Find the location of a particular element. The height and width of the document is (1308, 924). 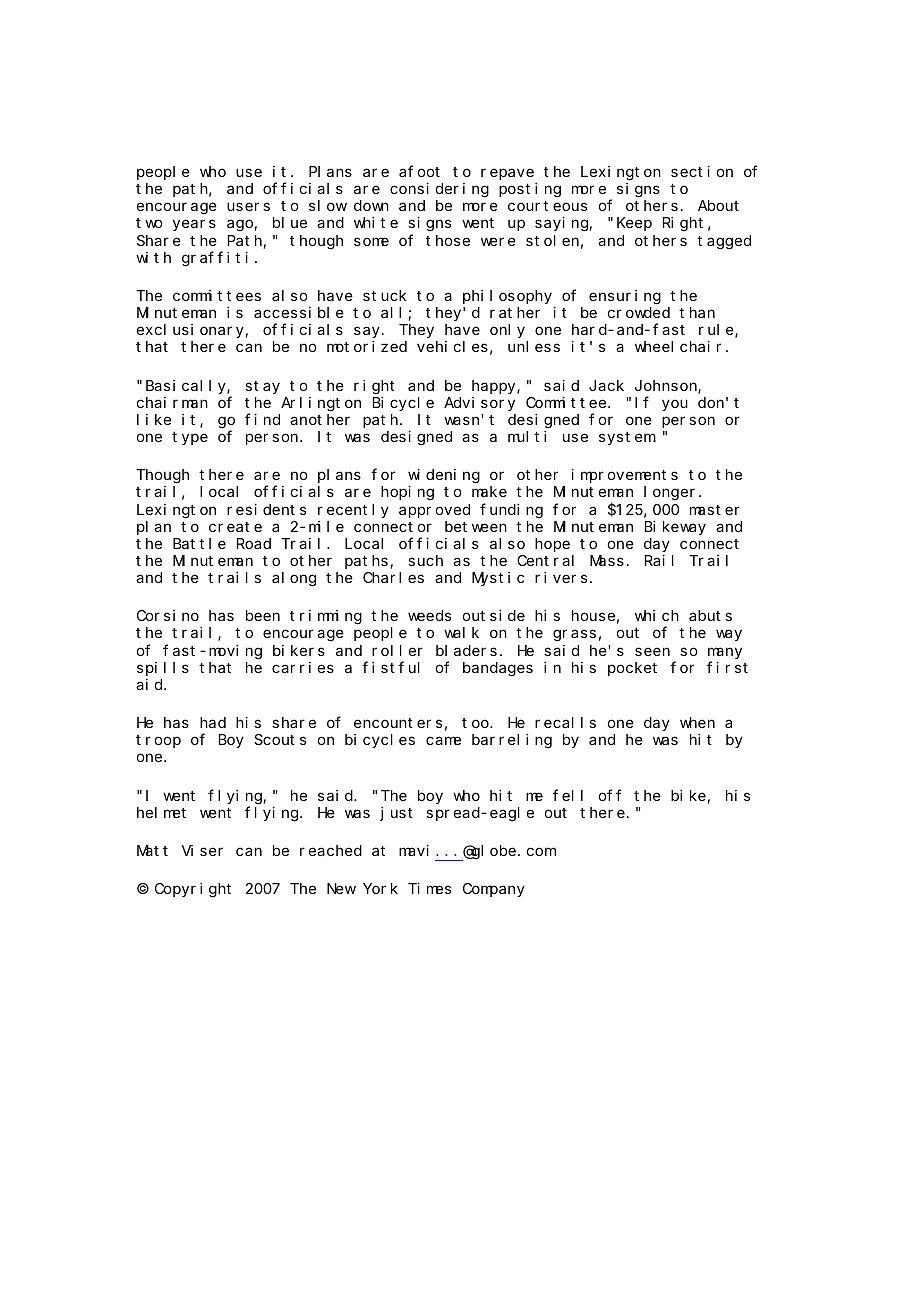

users is located at coordinates (248, 207).
